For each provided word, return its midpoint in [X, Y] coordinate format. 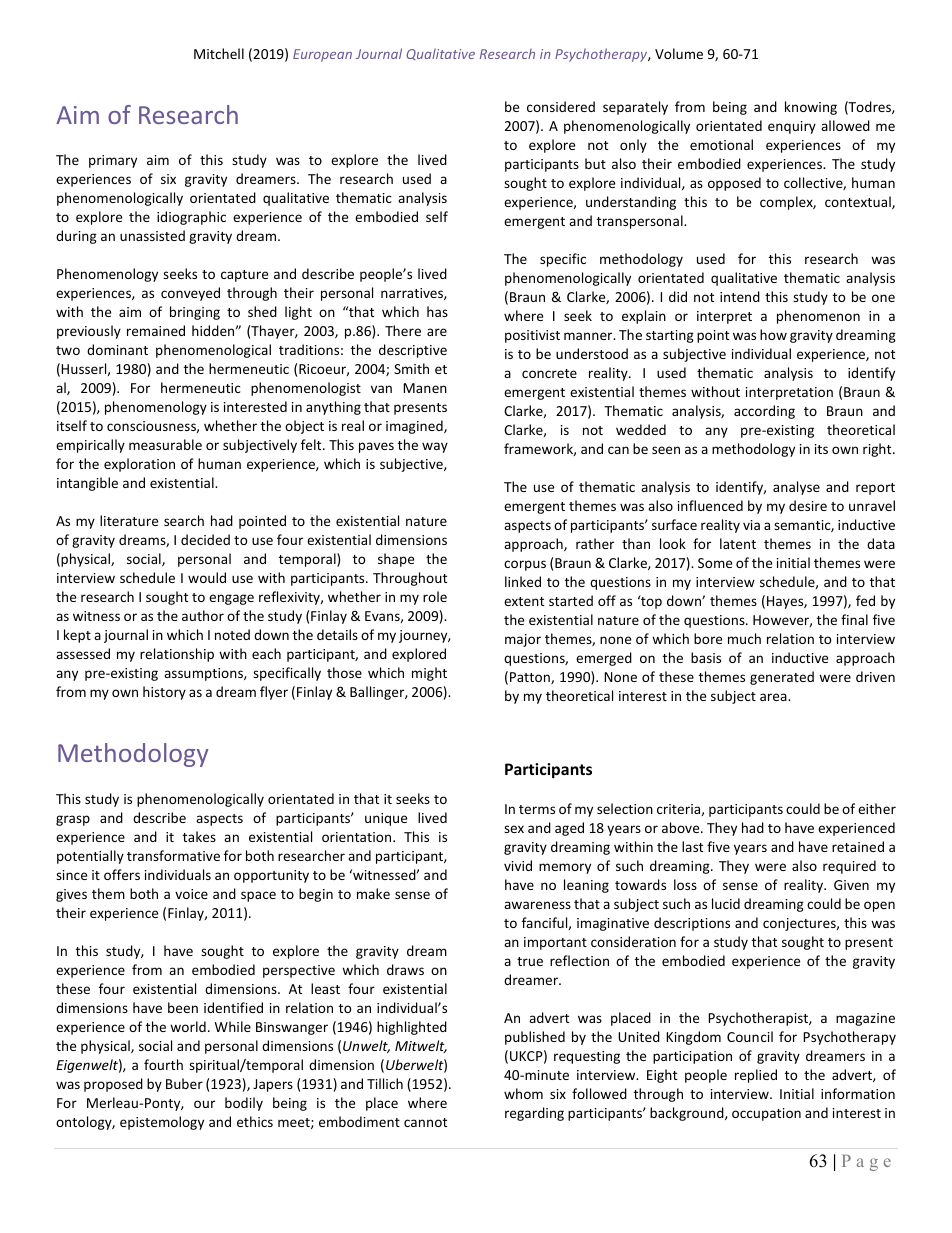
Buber [184, 1083]
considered [561, 106]
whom [523, 1093]
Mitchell [219, 53]
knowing [811, 108]
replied [756, 1076]
